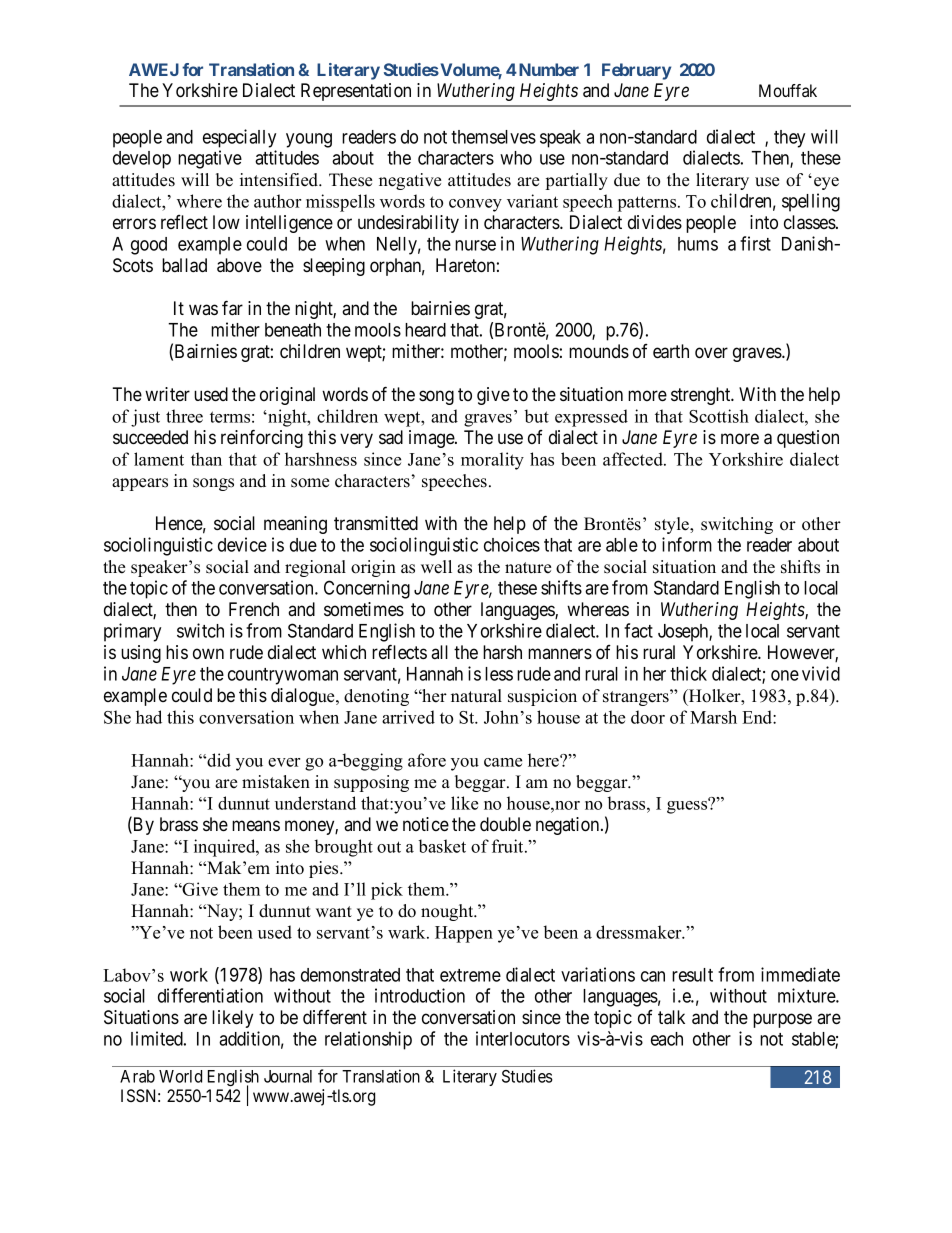 This image has width=952, height=1233. What do you see at coordinates (239, 138) in the image?
I see `especially` at bounding box center [239, 138].
